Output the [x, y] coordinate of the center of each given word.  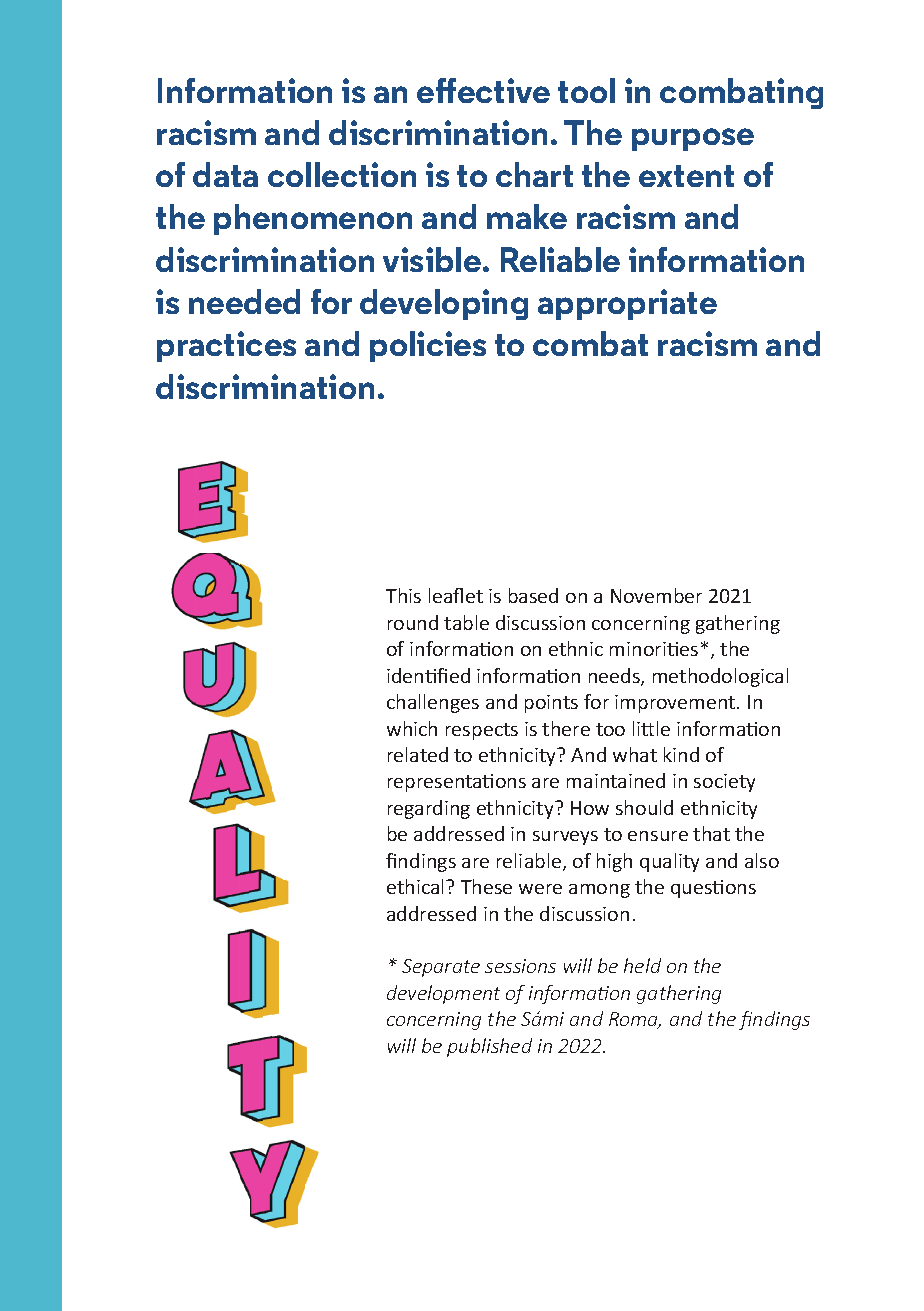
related [418, 754]
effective [483, 90]
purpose [693, 139]
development [443, 994]
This [403, 595]
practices [226, 346]
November [656, 595]
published [489, 1047]
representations [457, 783]
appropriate [627, 304]
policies [428, 346]
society [724, 783]
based [533, 595]
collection [342, 174]
